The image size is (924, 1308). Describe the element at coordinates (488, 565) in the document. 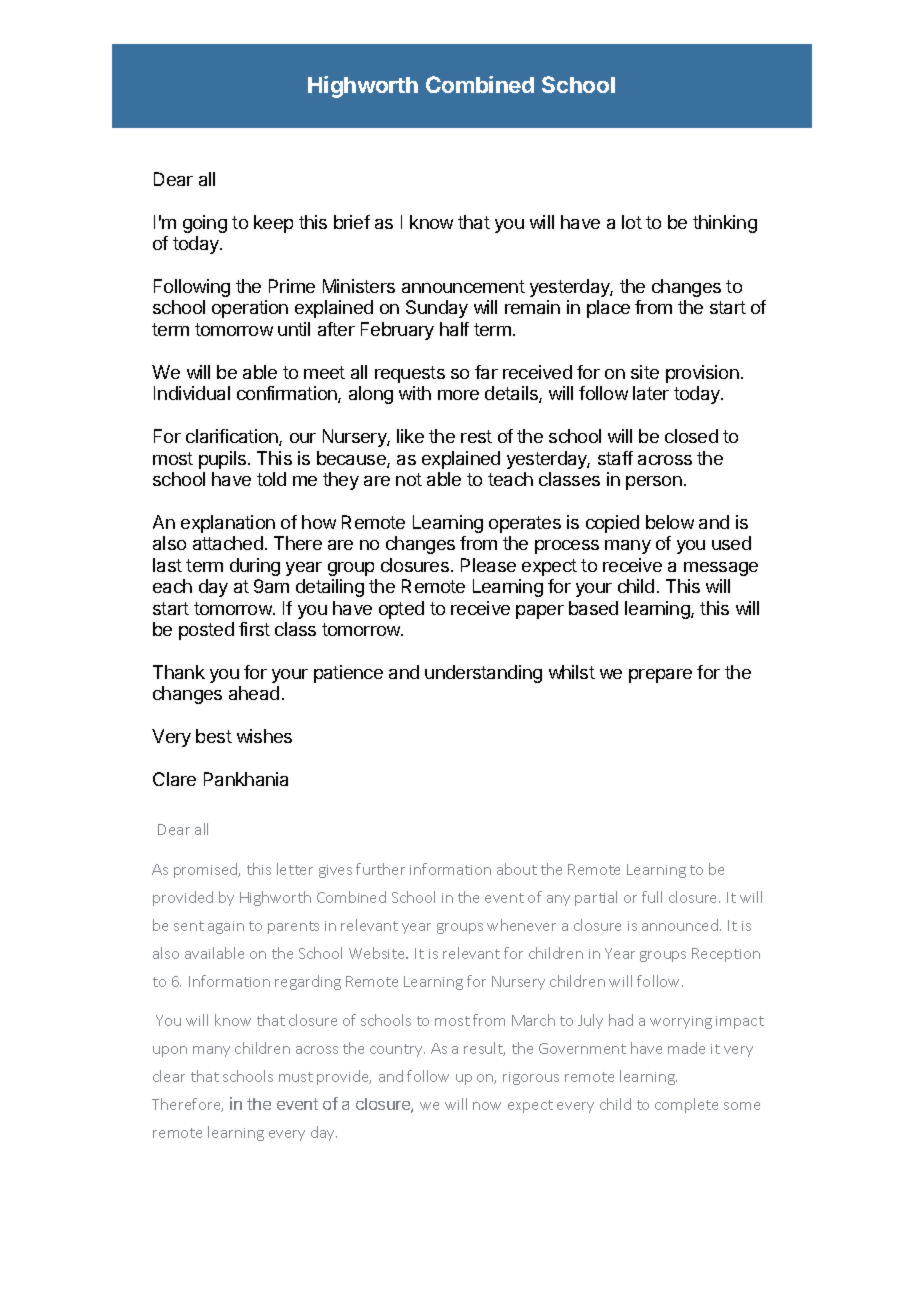

I see `Please` at that location.
